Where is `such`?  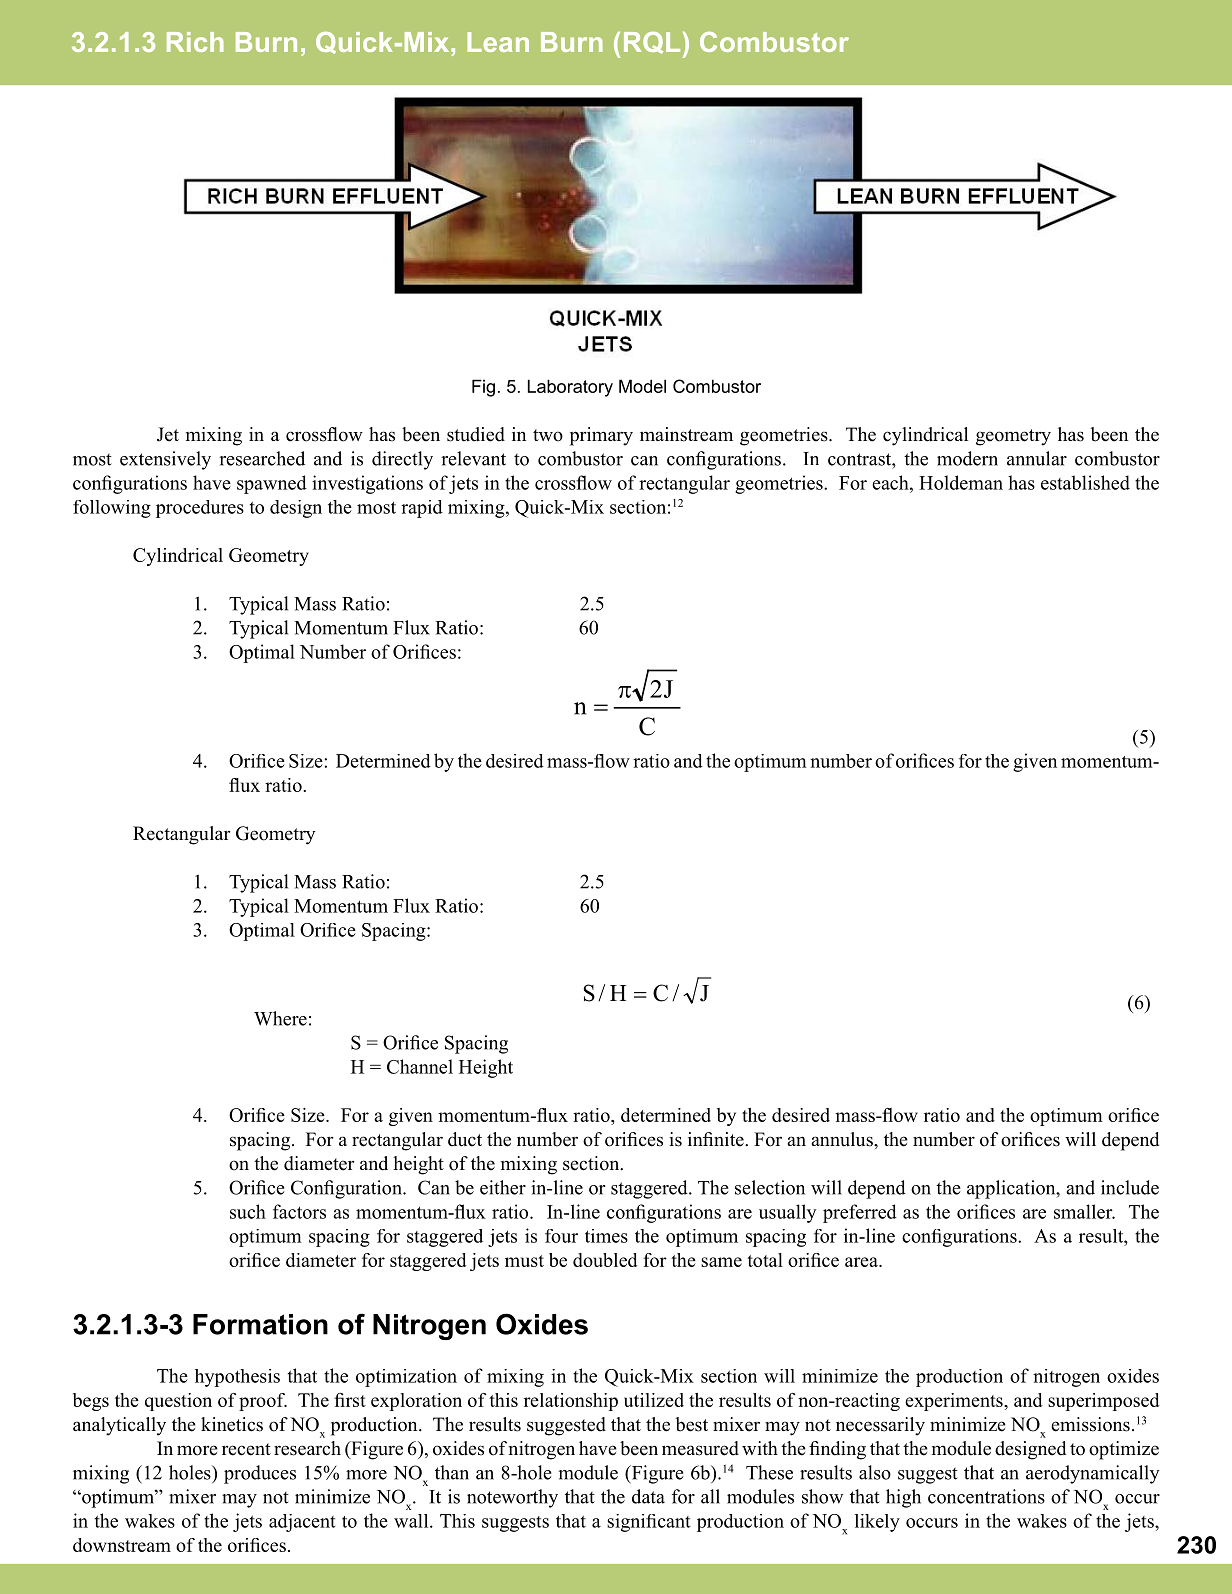
such is located at coordinates (248, 1211).
